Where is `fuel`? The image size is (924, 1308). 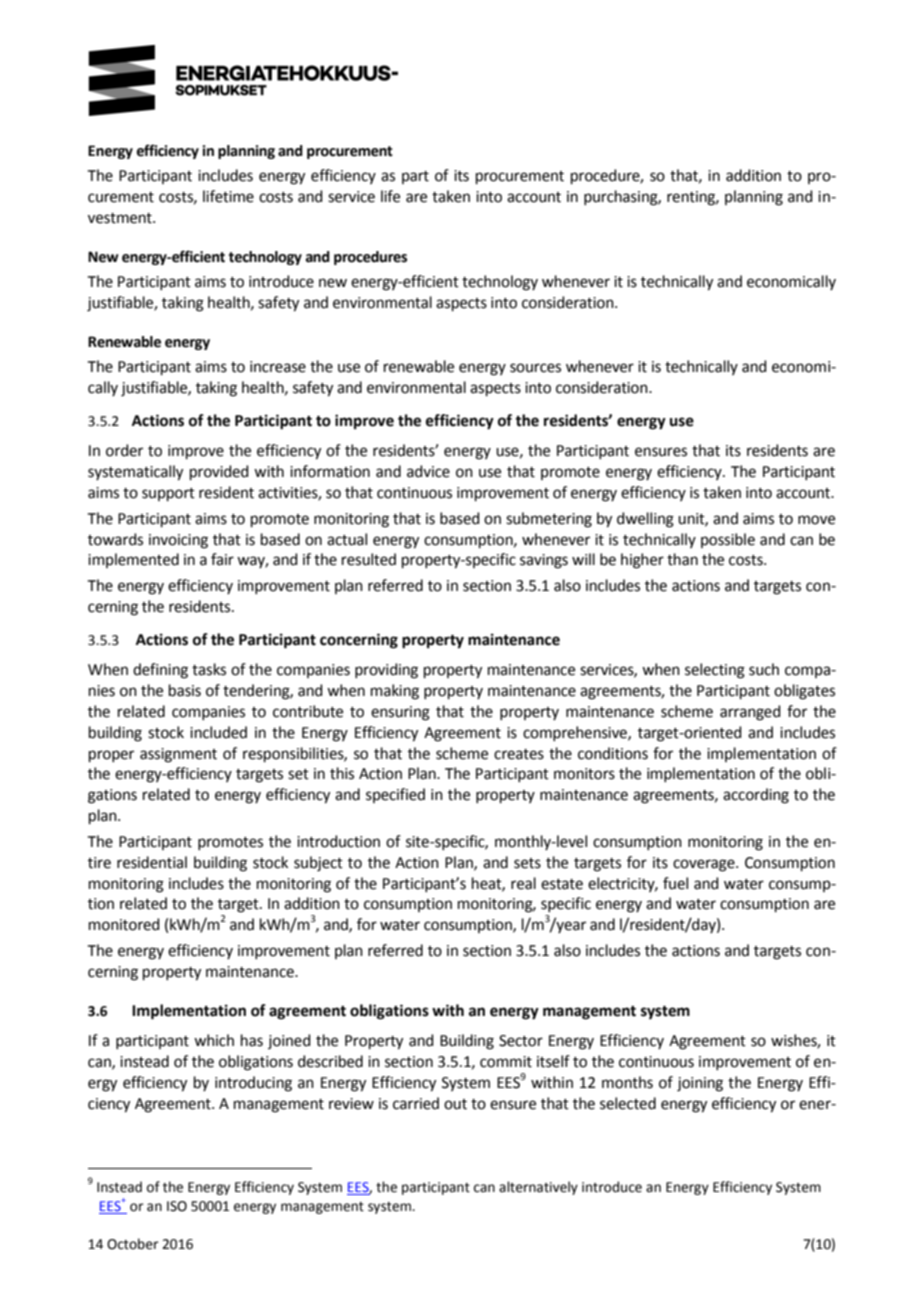
fuel is located at coordinates (675, 883).
